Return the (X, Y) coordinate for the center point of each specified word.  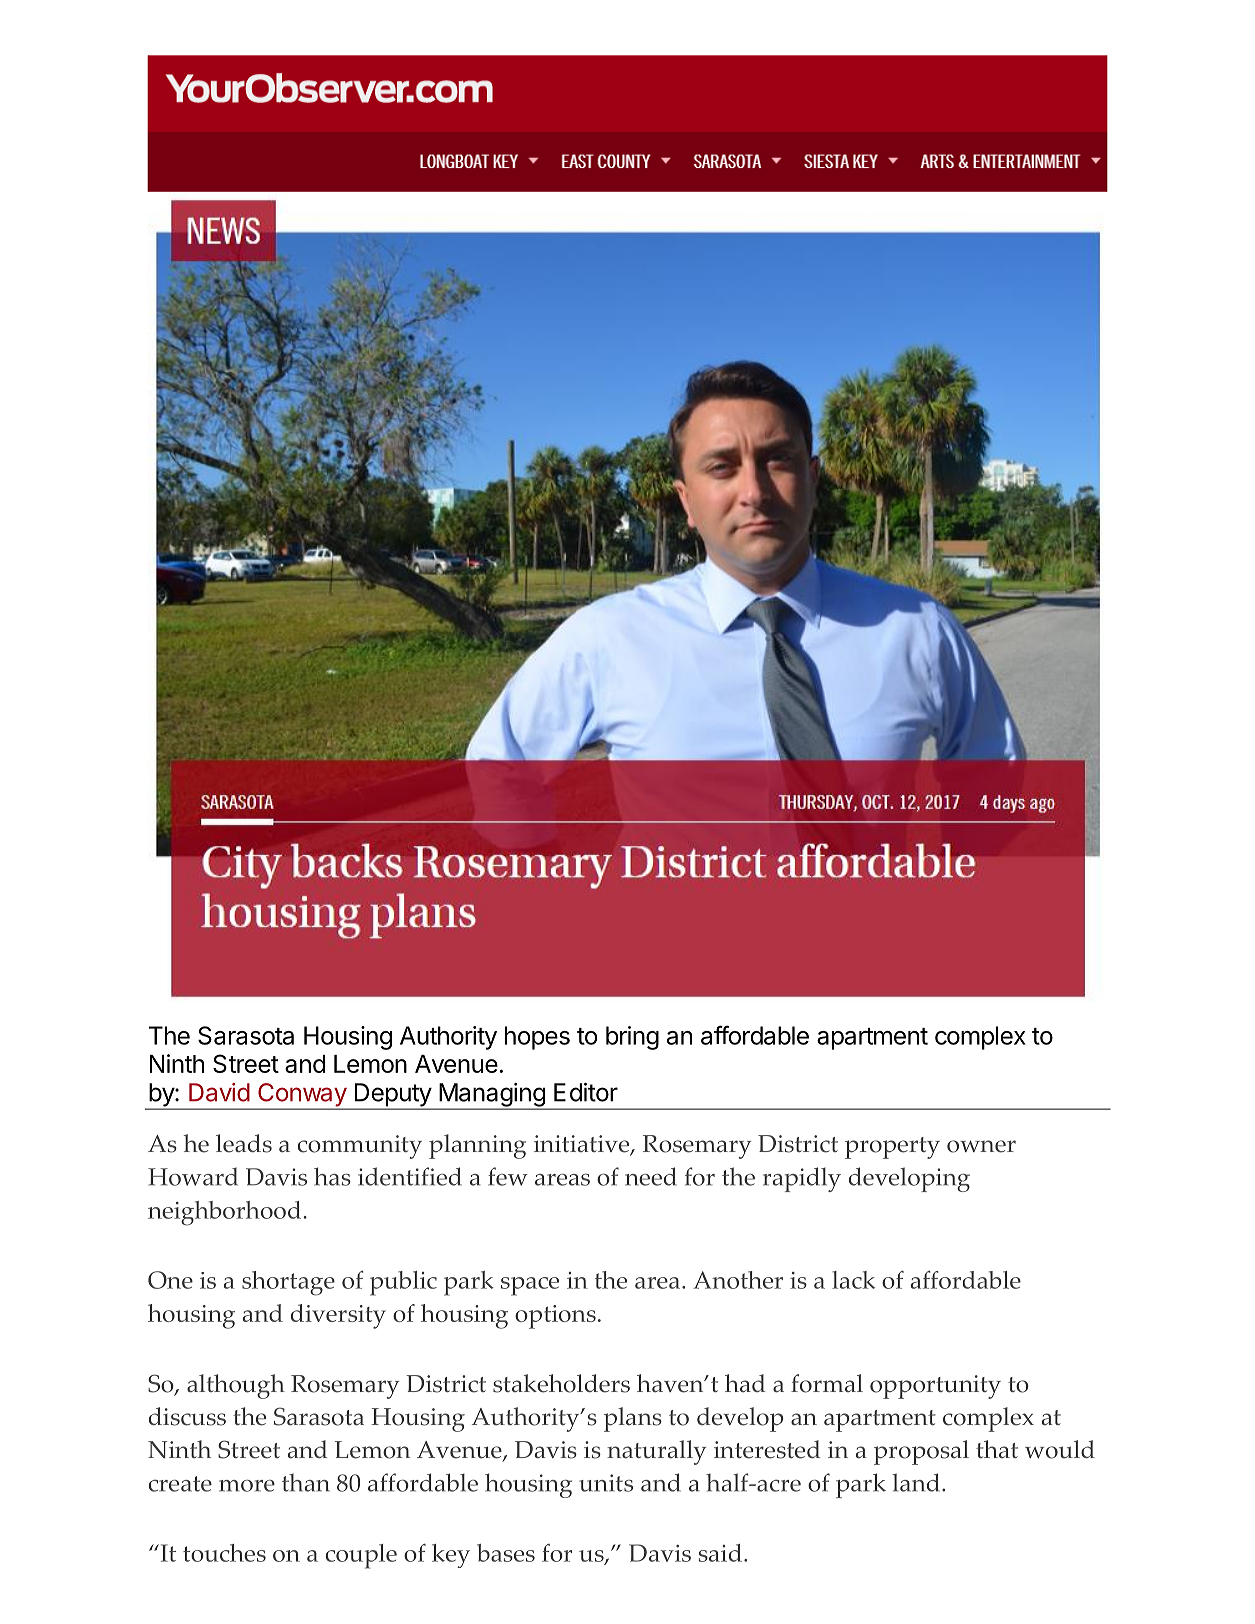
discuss (187, 1416)
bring (632, 1038)
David (219, 1092)
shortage (288, 1283)
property (892, 1148)
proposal (921, 1452)
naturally (656, 1452)
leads (244, 1143)
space (530, 1286)
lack (853, 1280)
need (651, 1176)
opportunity (935, 1387)
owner (981, 1146)
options (555, 1317)
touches (224, 1553)
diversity (338, 1316)
